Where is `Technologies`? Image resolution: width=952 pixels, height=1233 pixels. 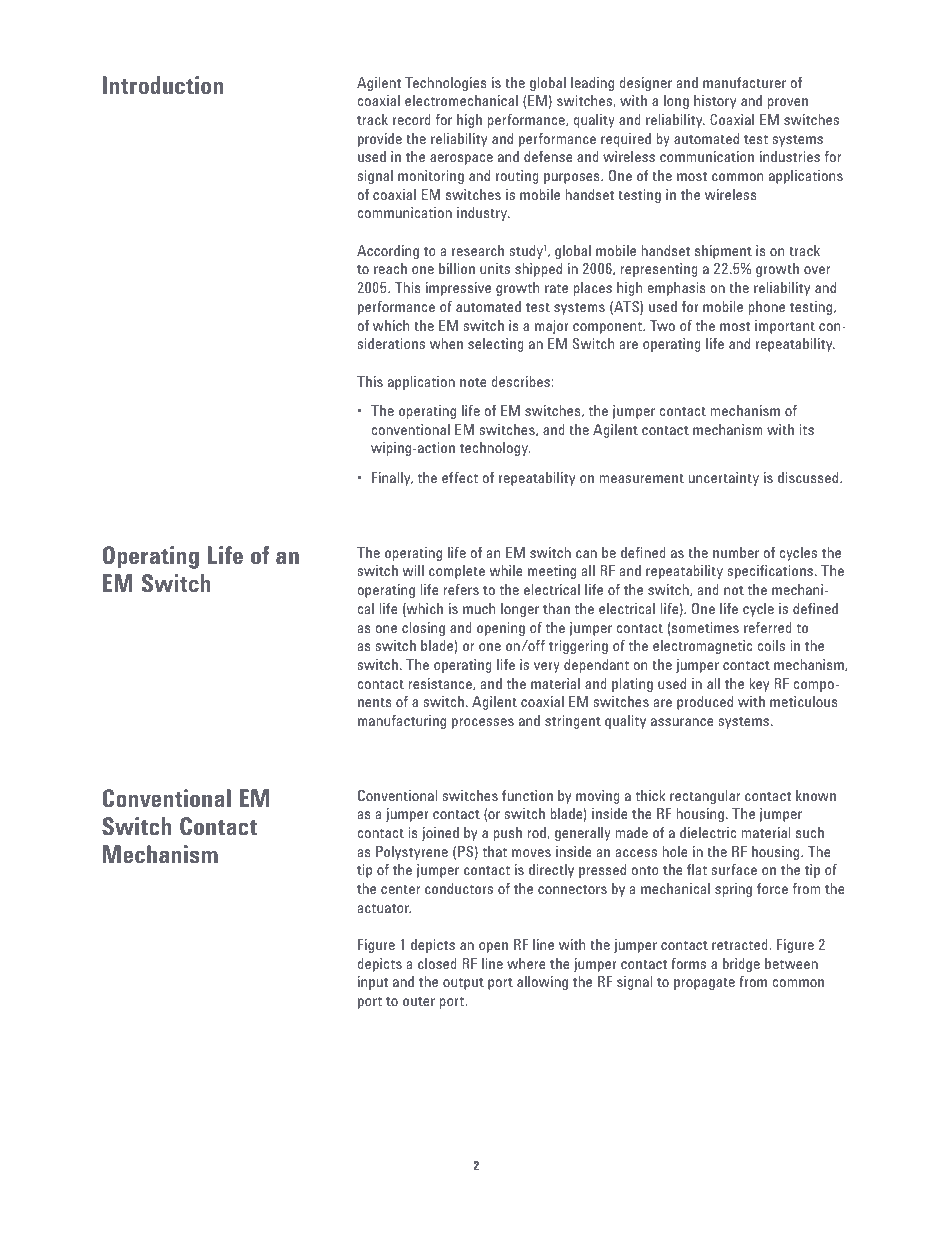 Technologies is located at coordinates (446, 84).
